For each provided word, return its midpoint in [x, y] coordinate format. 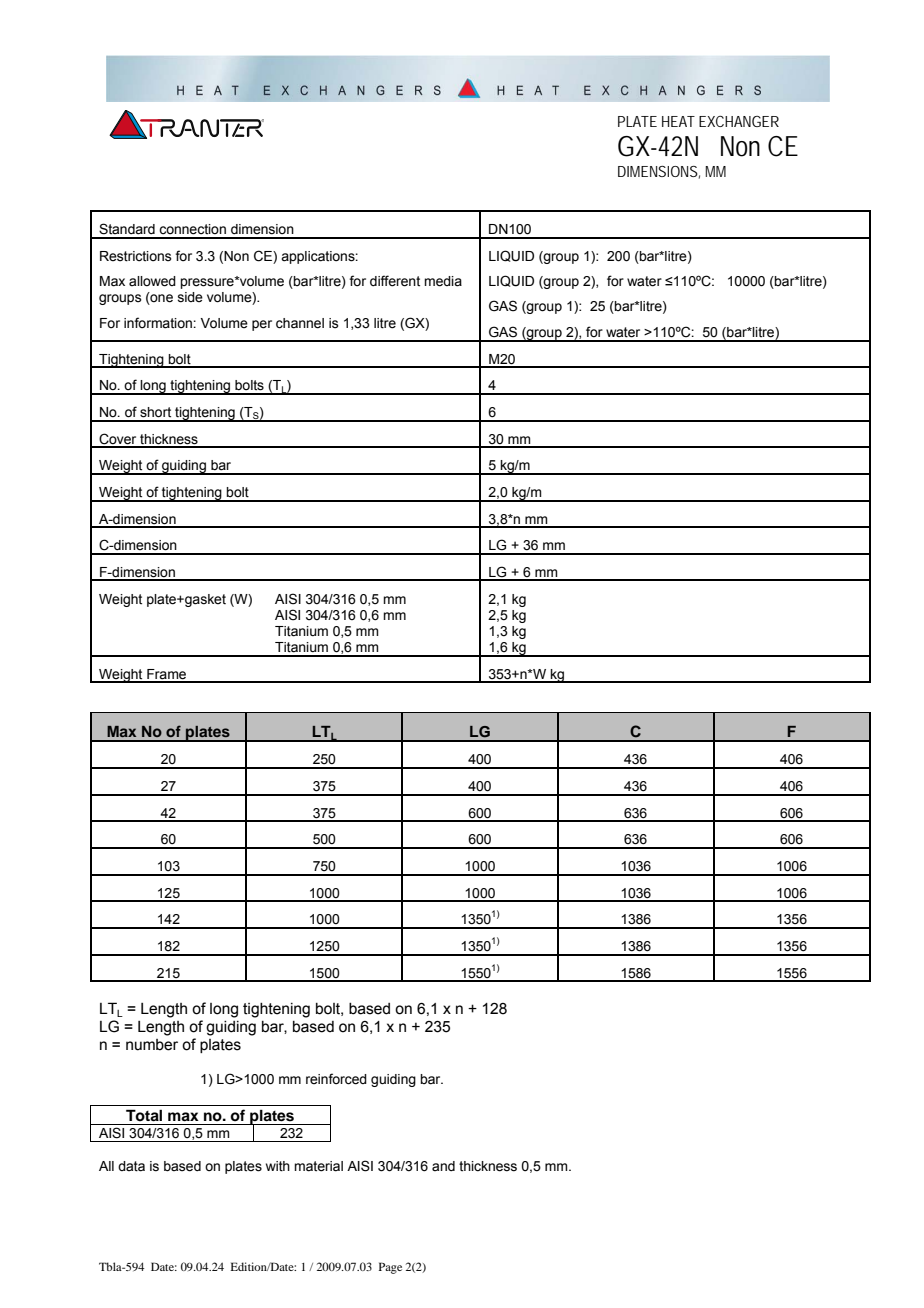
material [318, 1166]
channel [300, 323]
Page [390, 1268]
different [395, 281]
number [152, 1045]
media [443, 281]
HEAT [678, 121]
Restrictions [136, 256]
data [131, 1166]
